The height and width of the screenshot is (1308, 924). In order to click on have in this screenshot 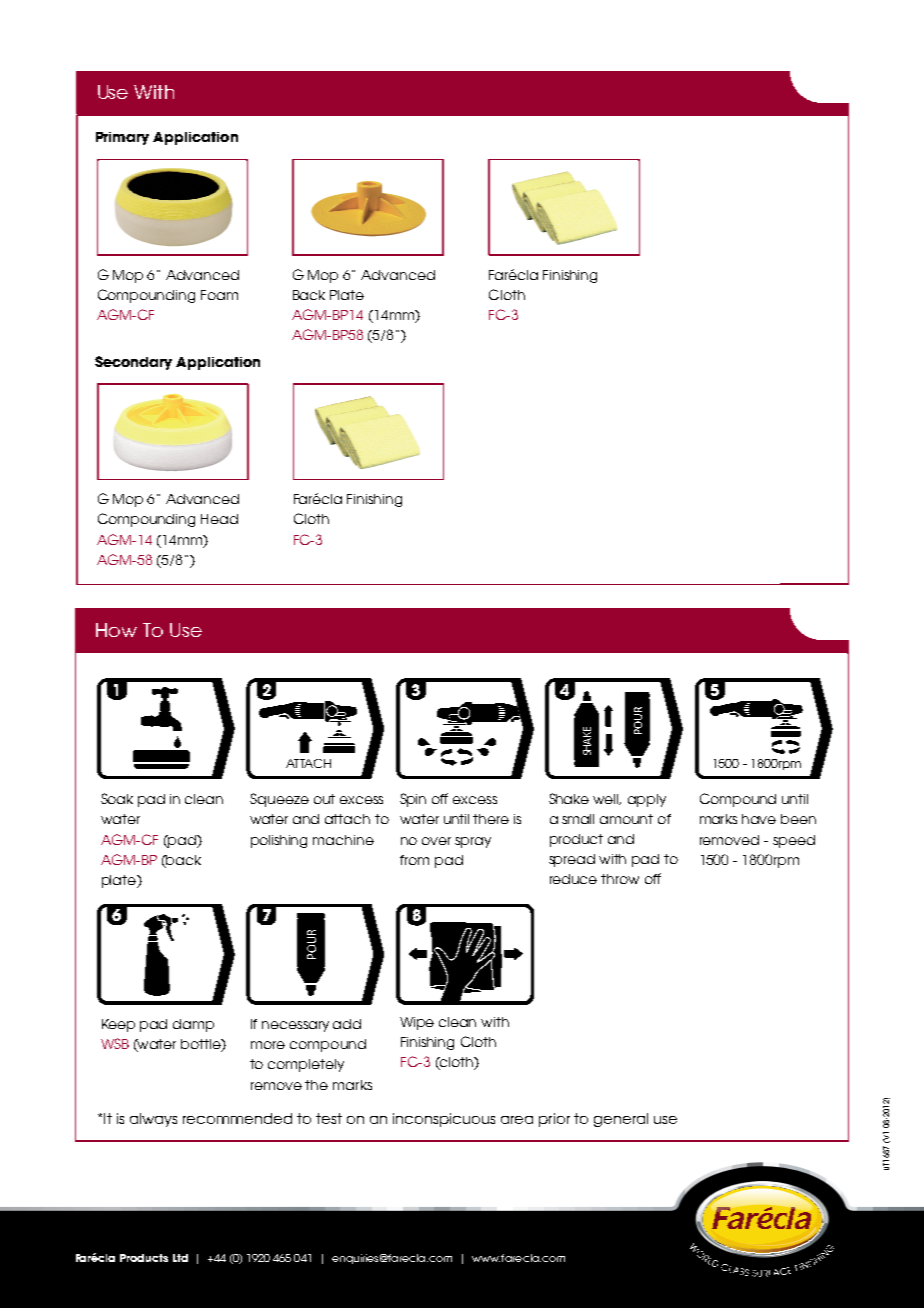, I will do `click(759, 819)`.
